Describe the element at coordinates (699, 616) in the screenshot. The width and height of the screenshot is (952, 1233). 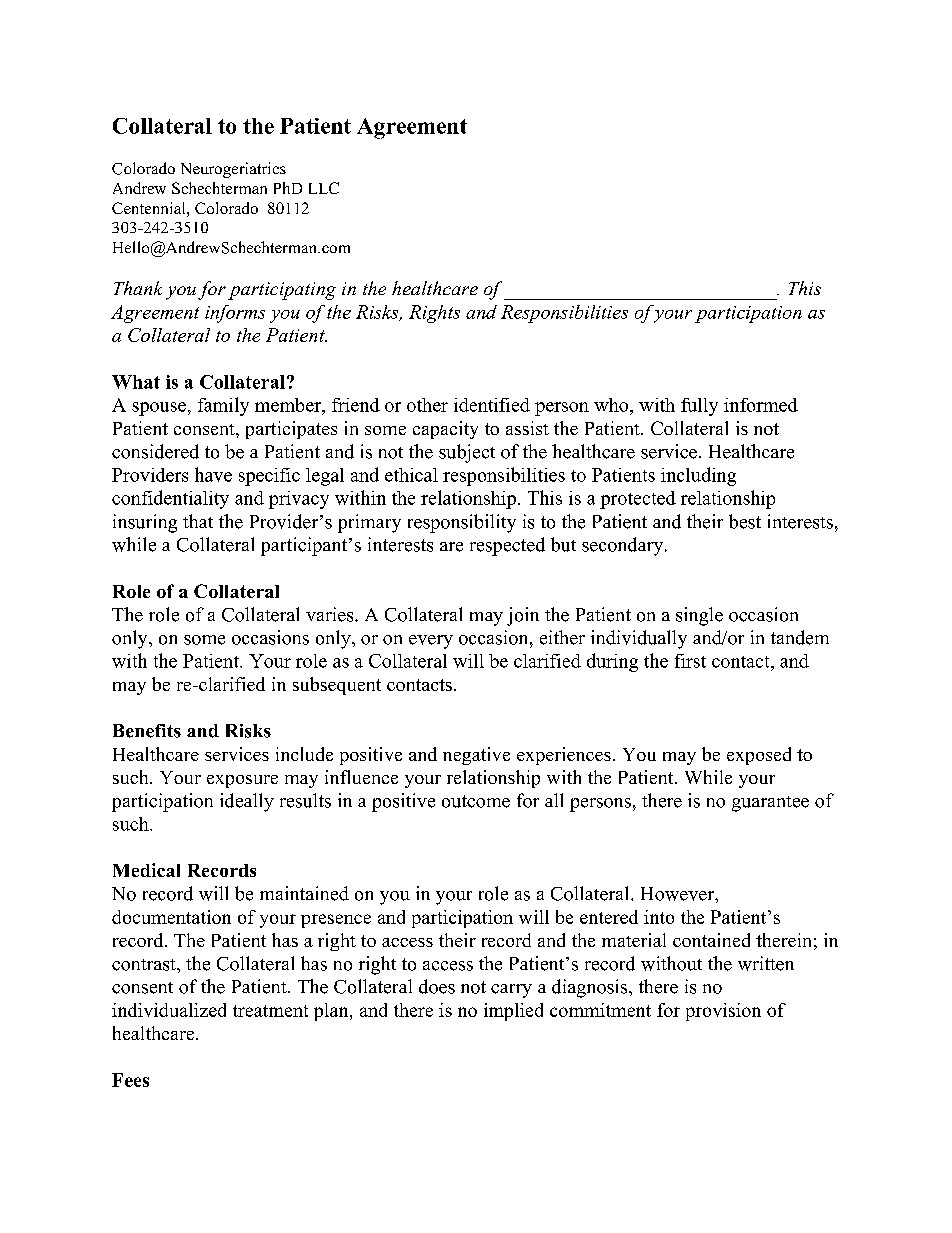
I see `single` at that location.
